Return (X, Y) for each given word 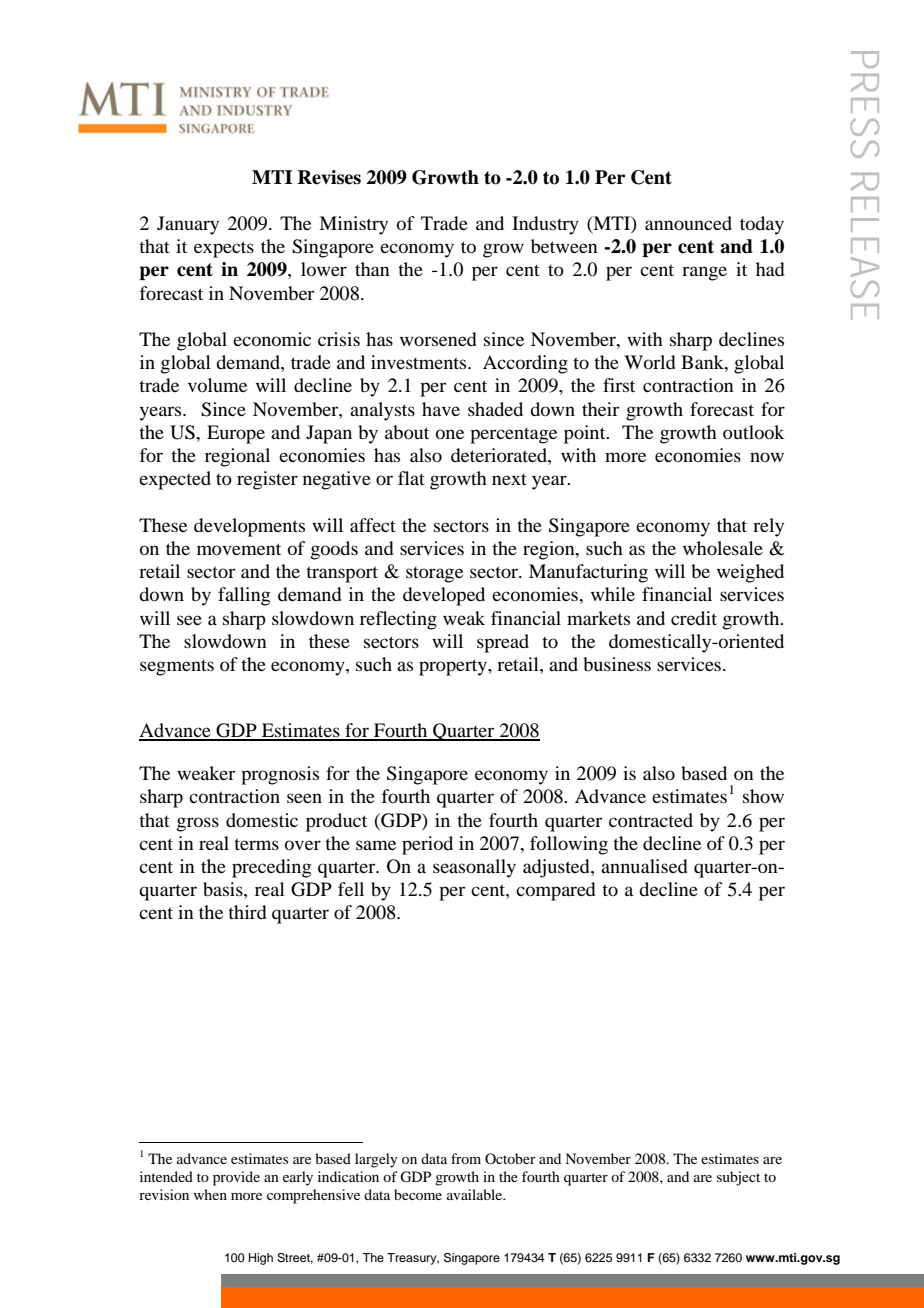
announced (688, 223)
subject (738, 1178)
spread (503, 643)
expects (224, 249)
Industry (545, 225)
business (617, 664)
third (247, 912)
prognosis (280, 775)
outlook (754, 432)
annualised (644, 866)
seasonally (474, 868)
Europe (236, 434)
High (261, 1259)
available (476, 1194)
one (450, 434)
